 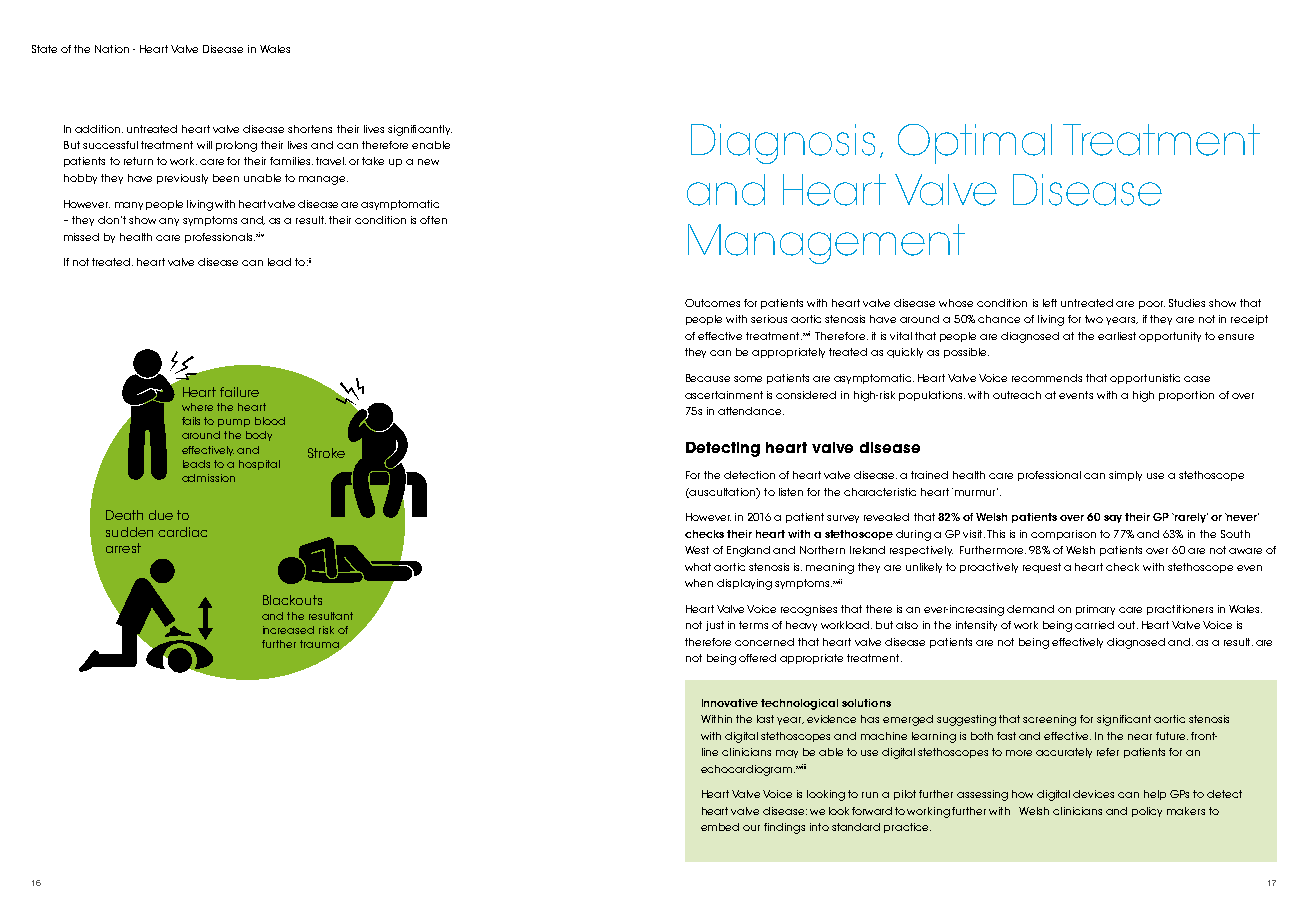 What do you see at coordinates (1094, 625) in the page?
I see `carried` at bounding box center [1094, 625].
